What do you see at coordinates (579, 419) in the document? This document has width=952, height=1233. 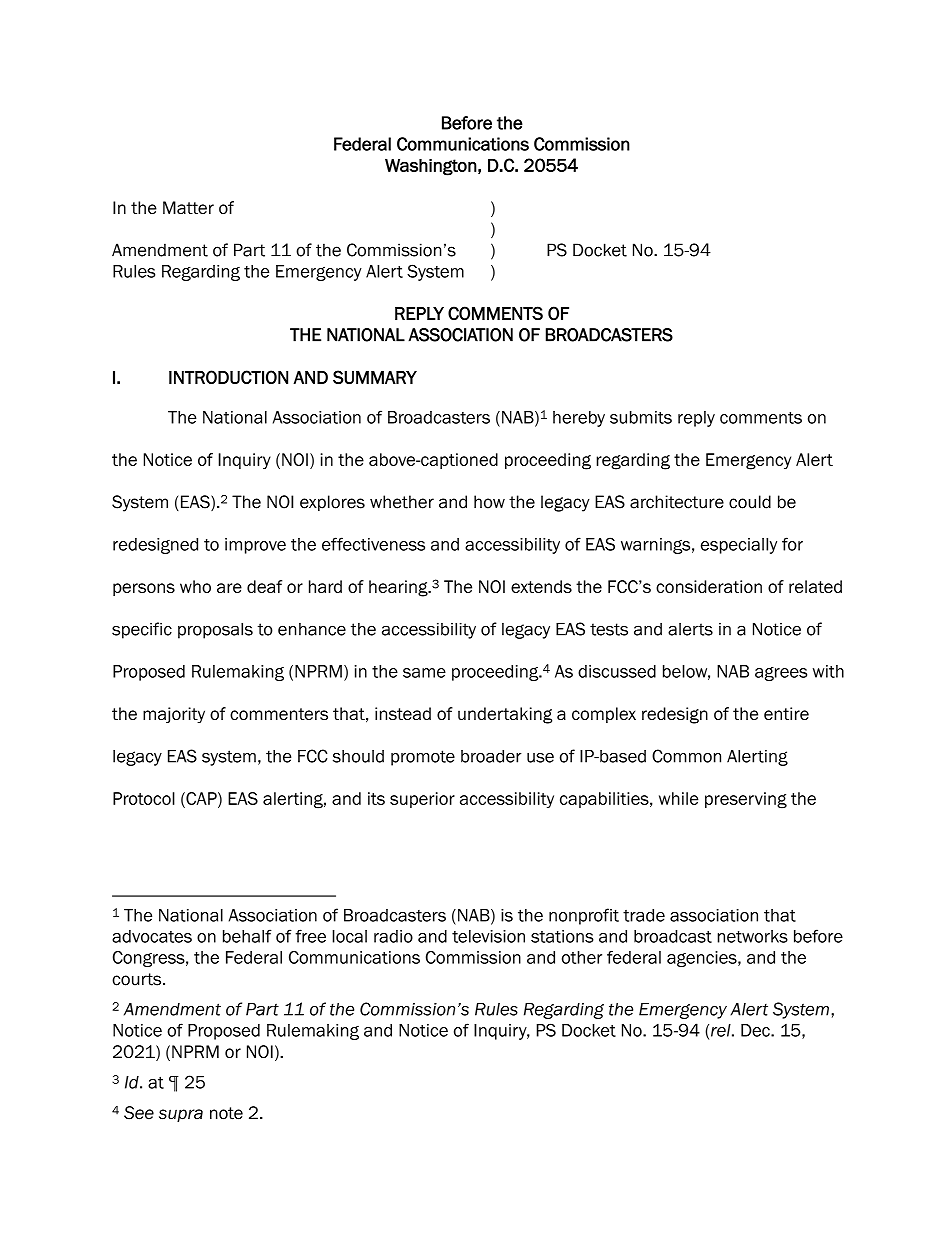 I see `hereby` at bounding box center [579, 419].
